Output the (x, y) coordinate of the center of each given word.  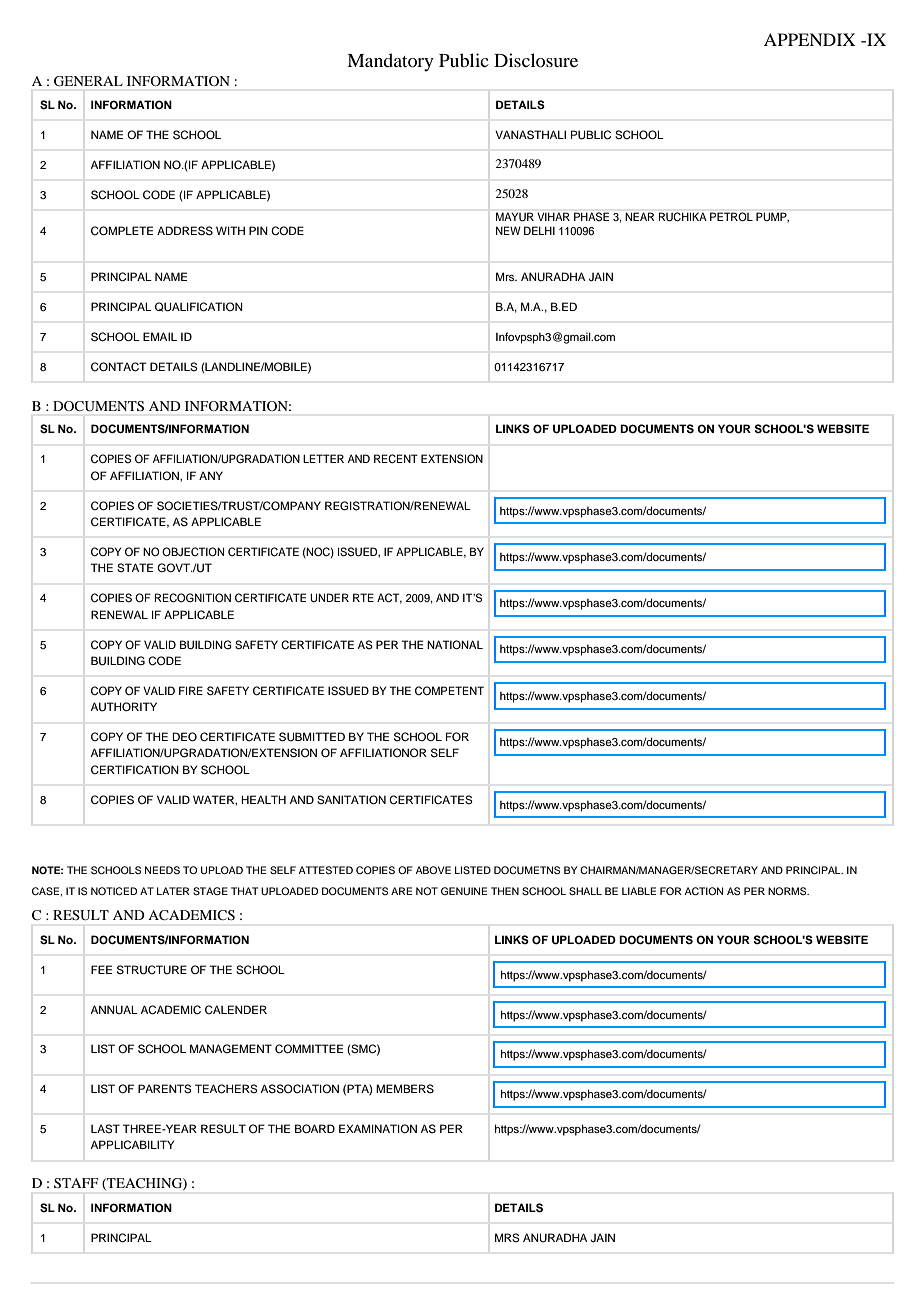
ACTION (704, 891)
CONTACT (119, 367)
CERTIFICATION (135, 769)
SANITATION (351, 800)
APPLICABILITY (132, 1145)
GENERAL (88, 81)
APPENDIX (810, 39)
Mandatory (390, 62)
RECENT (396, 459)
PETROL (731, 217)
